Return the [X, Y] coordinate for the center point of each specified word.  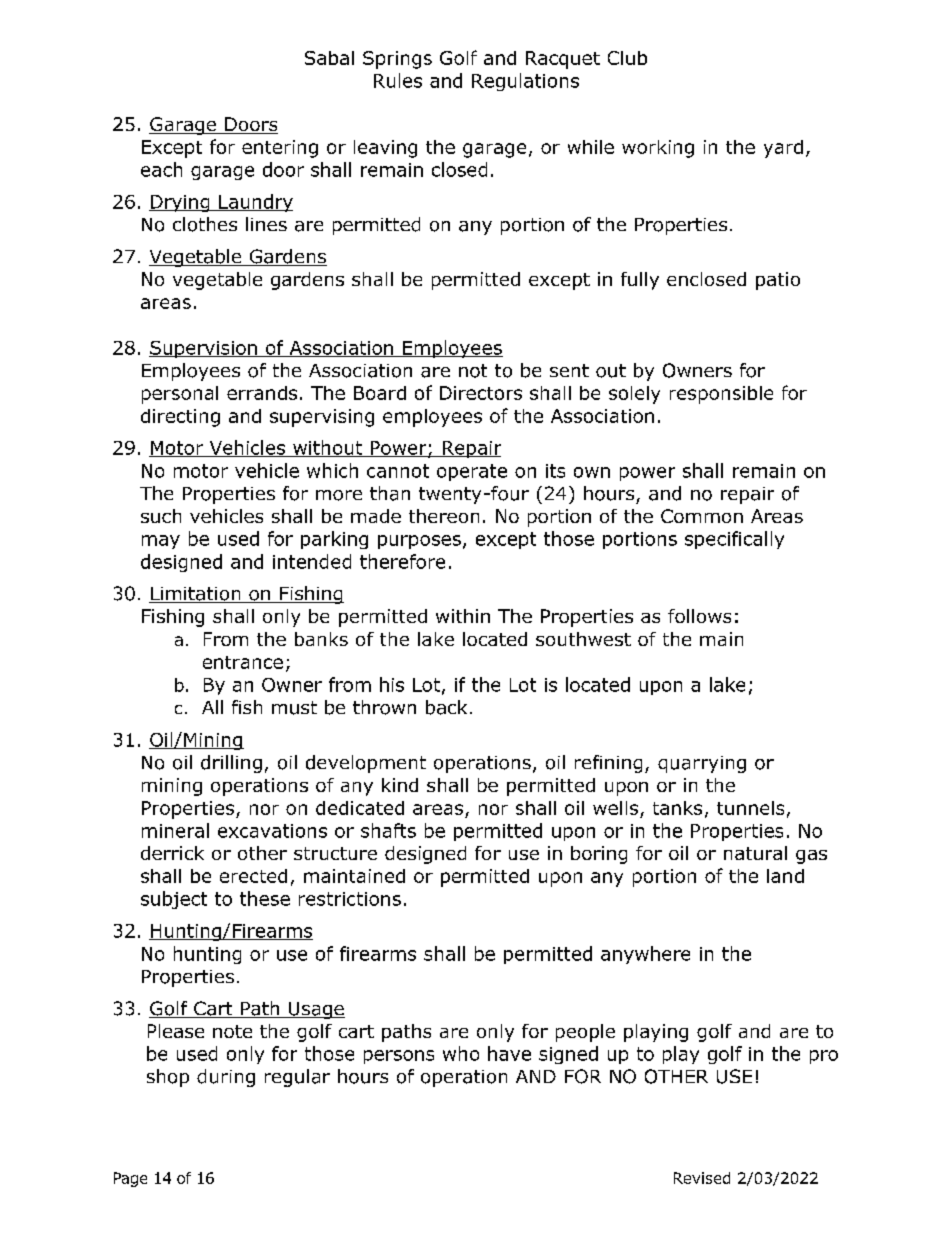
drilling [231, 764]
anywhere [645, 955]
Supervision [204, 349]
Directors [481, 393]
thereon [444, 516]
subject [174, 900]
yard [783, 149]
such [161, 516]
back [446, 707]
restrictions [350, 899]
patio [778, 281]
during [226, 1078]
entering [280, 149]
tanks [677, 808]
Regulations [525, 82]
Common [702, 516]
